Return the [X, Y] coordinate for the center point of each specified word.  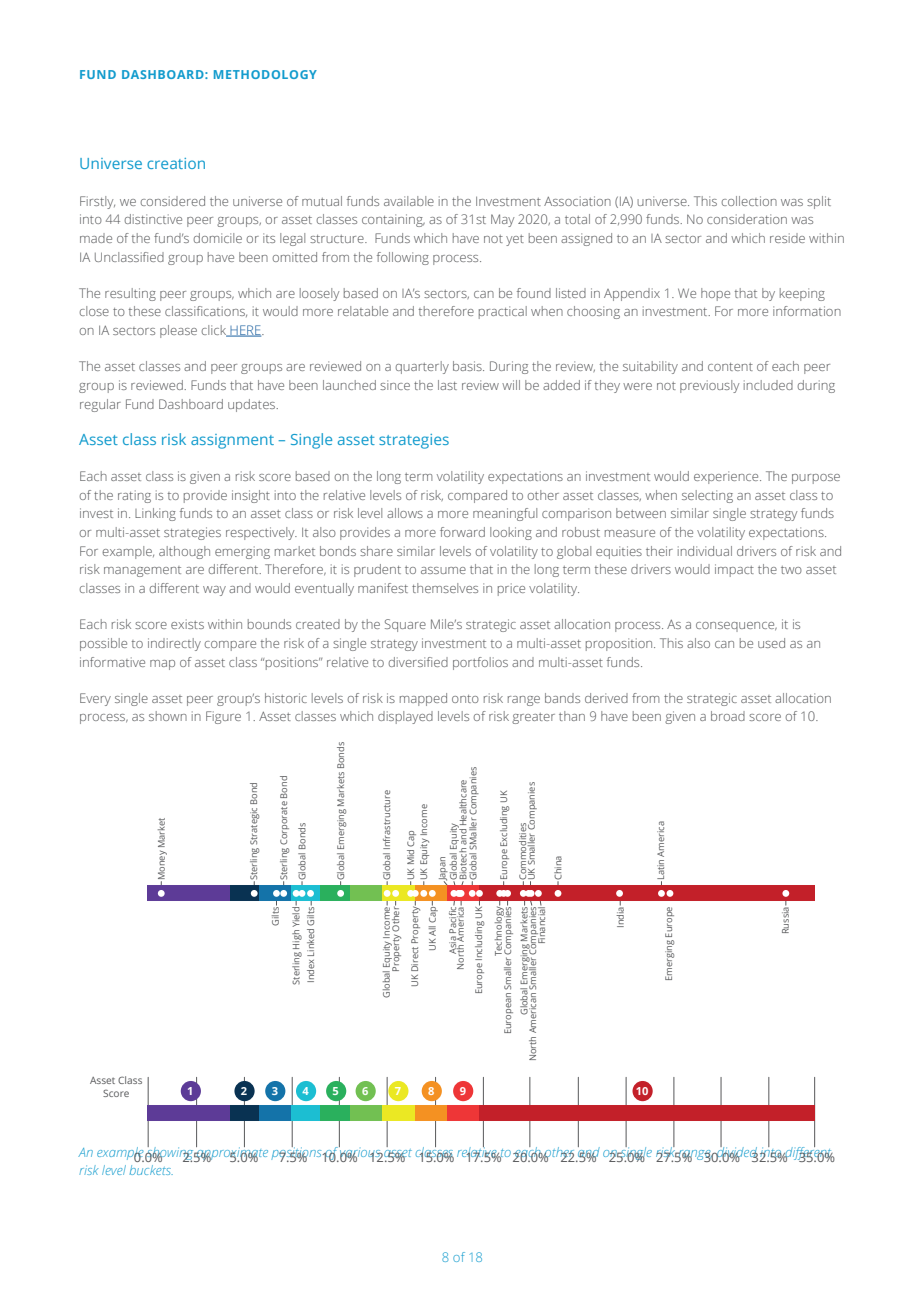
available [409, 201]
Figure [223, 717]
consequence [736, 627]
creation [176, 163]
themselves [445, 588]
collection [749, 201]
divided [736, 1151]
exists [187, 624]
